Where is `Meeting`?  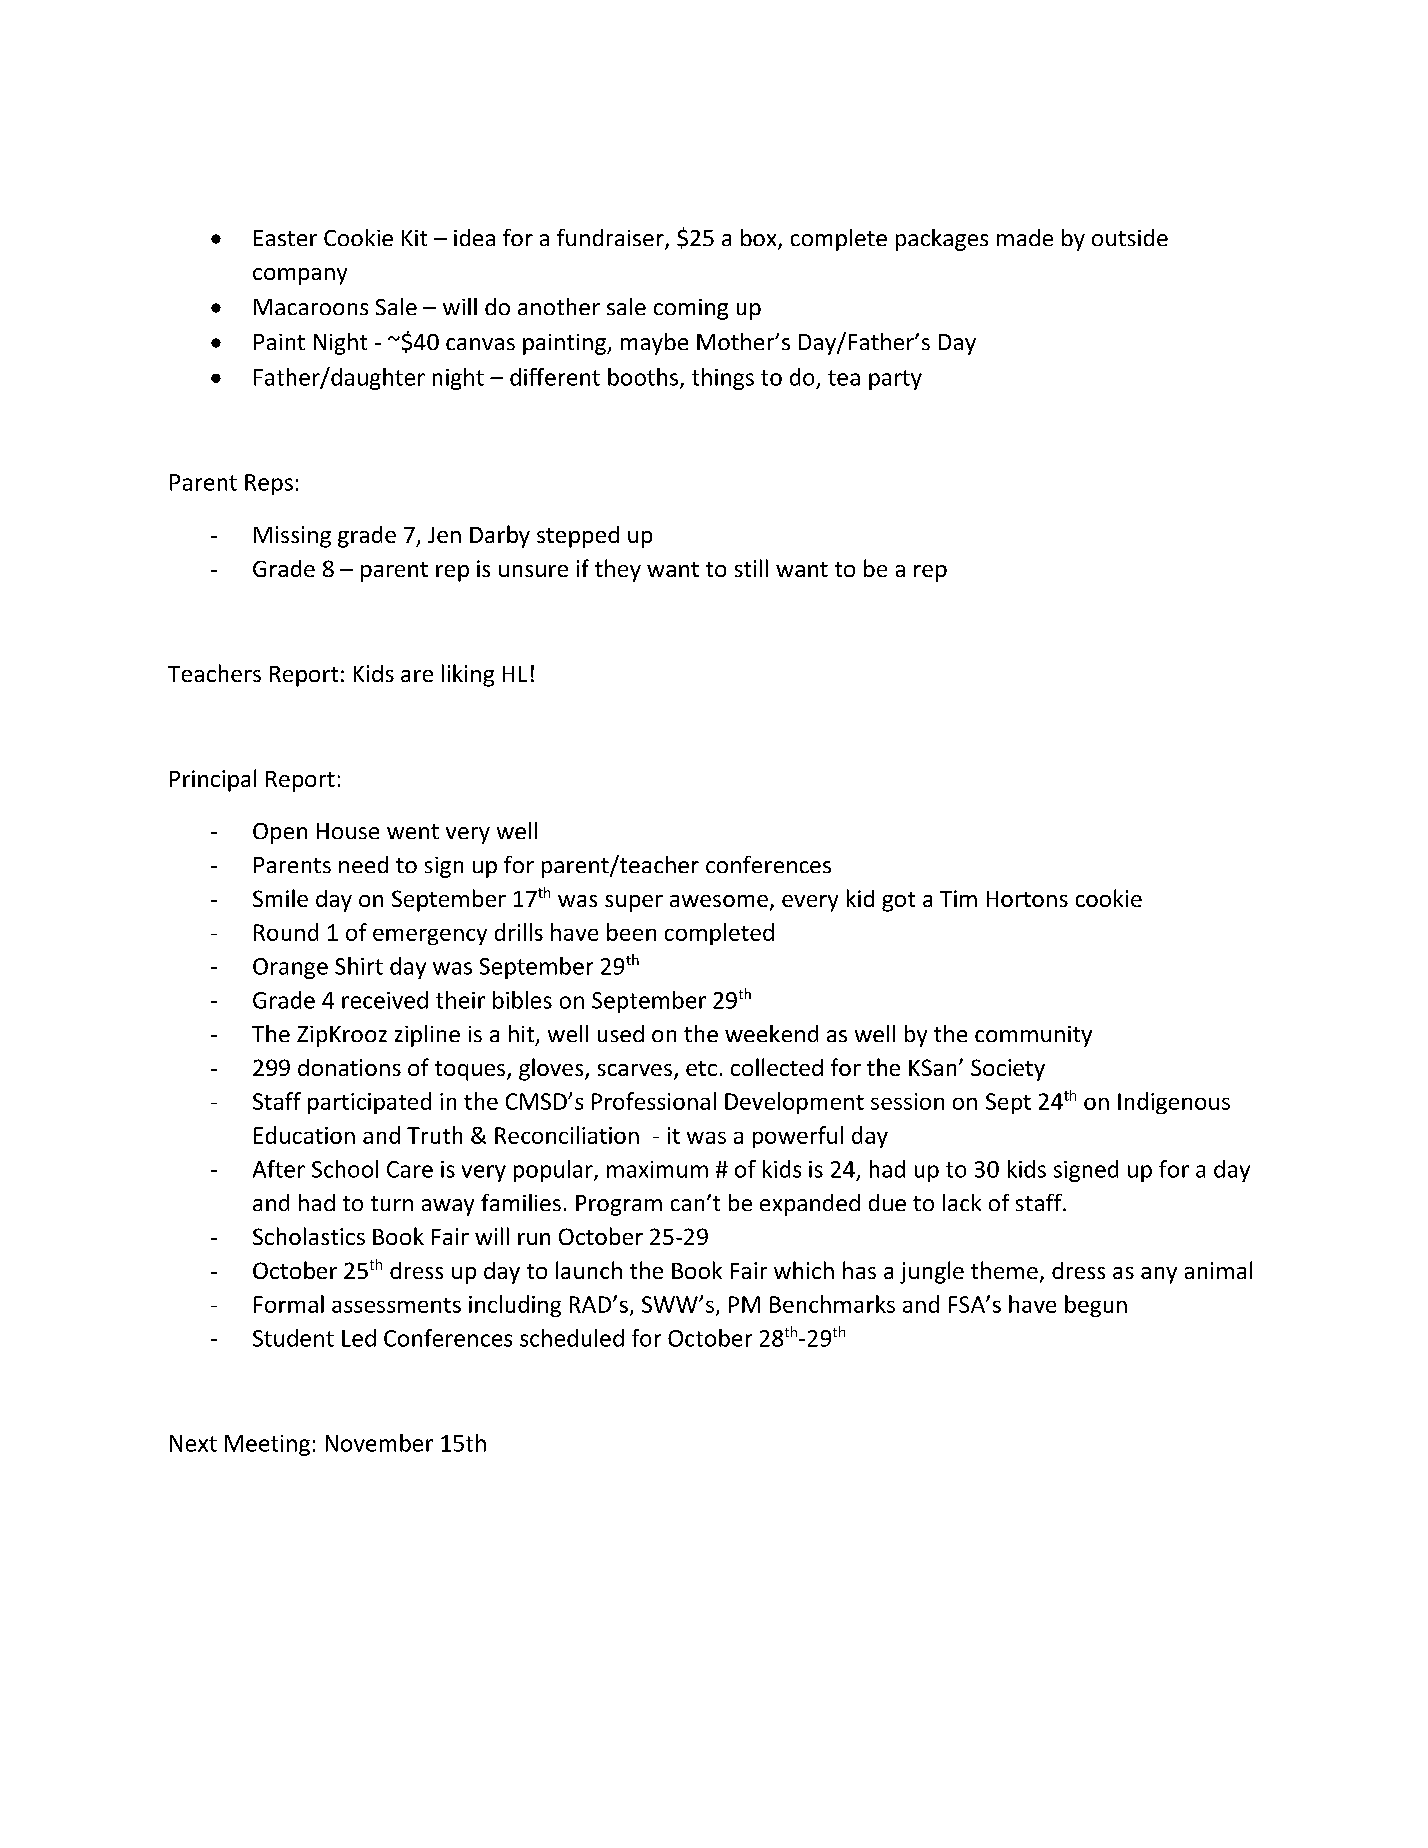
Meeting is located at coordinates (267, 1445).
